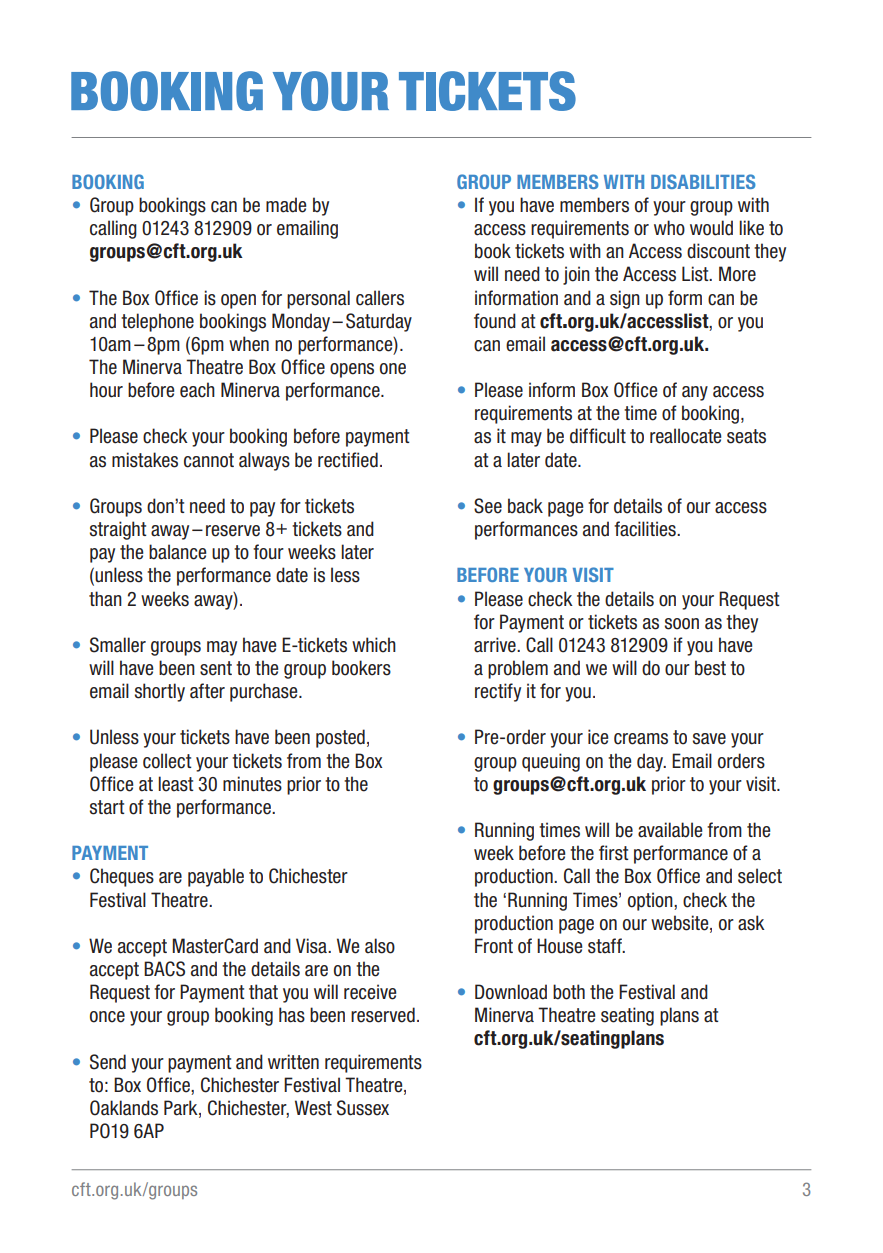  Describe the element at coordinates (498, 692) in the page. I see `rectify` at that location.
